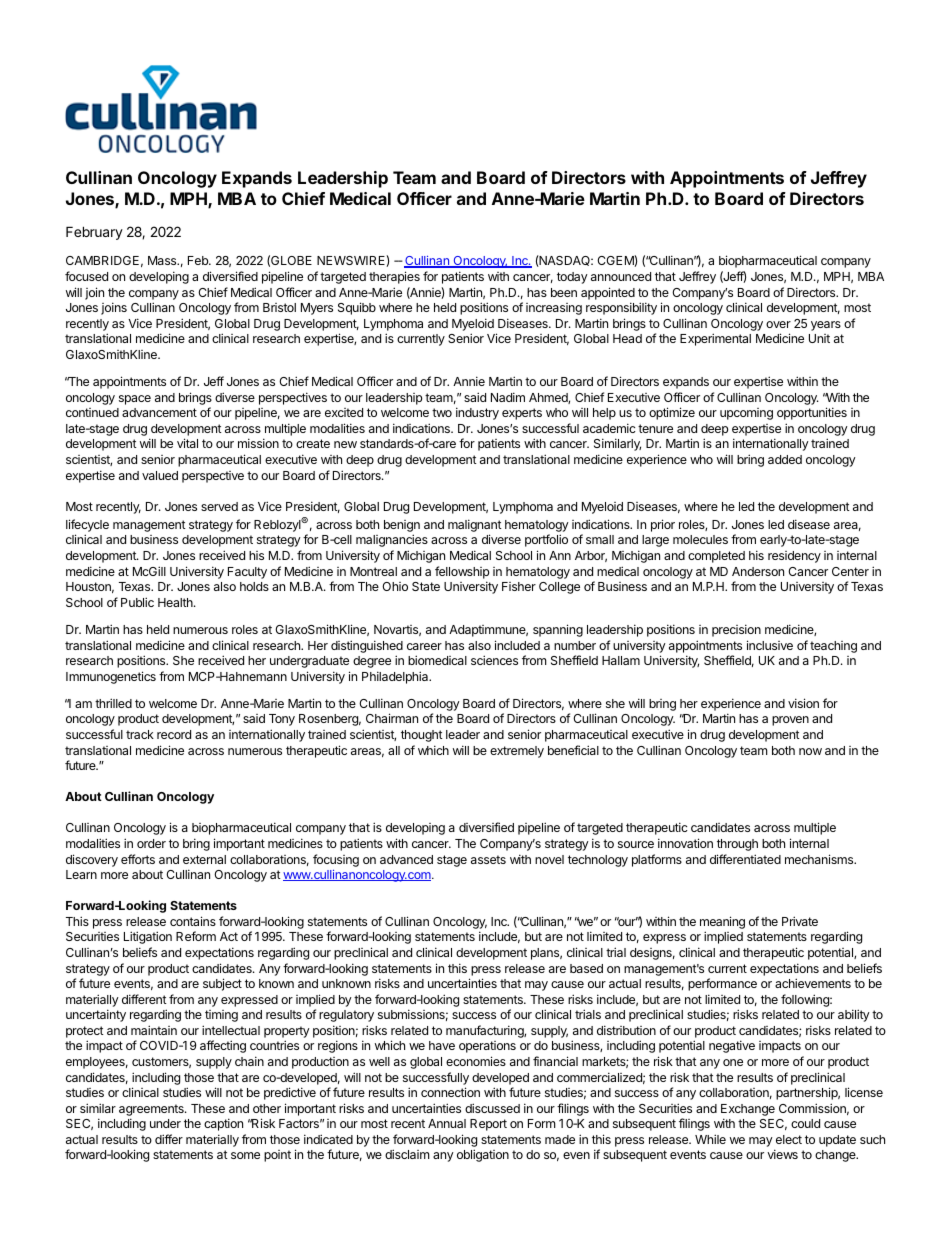 This image has height=1233, width=952. Describe the element at coordinates (826, 326) in the image. I see `years` at that location.
